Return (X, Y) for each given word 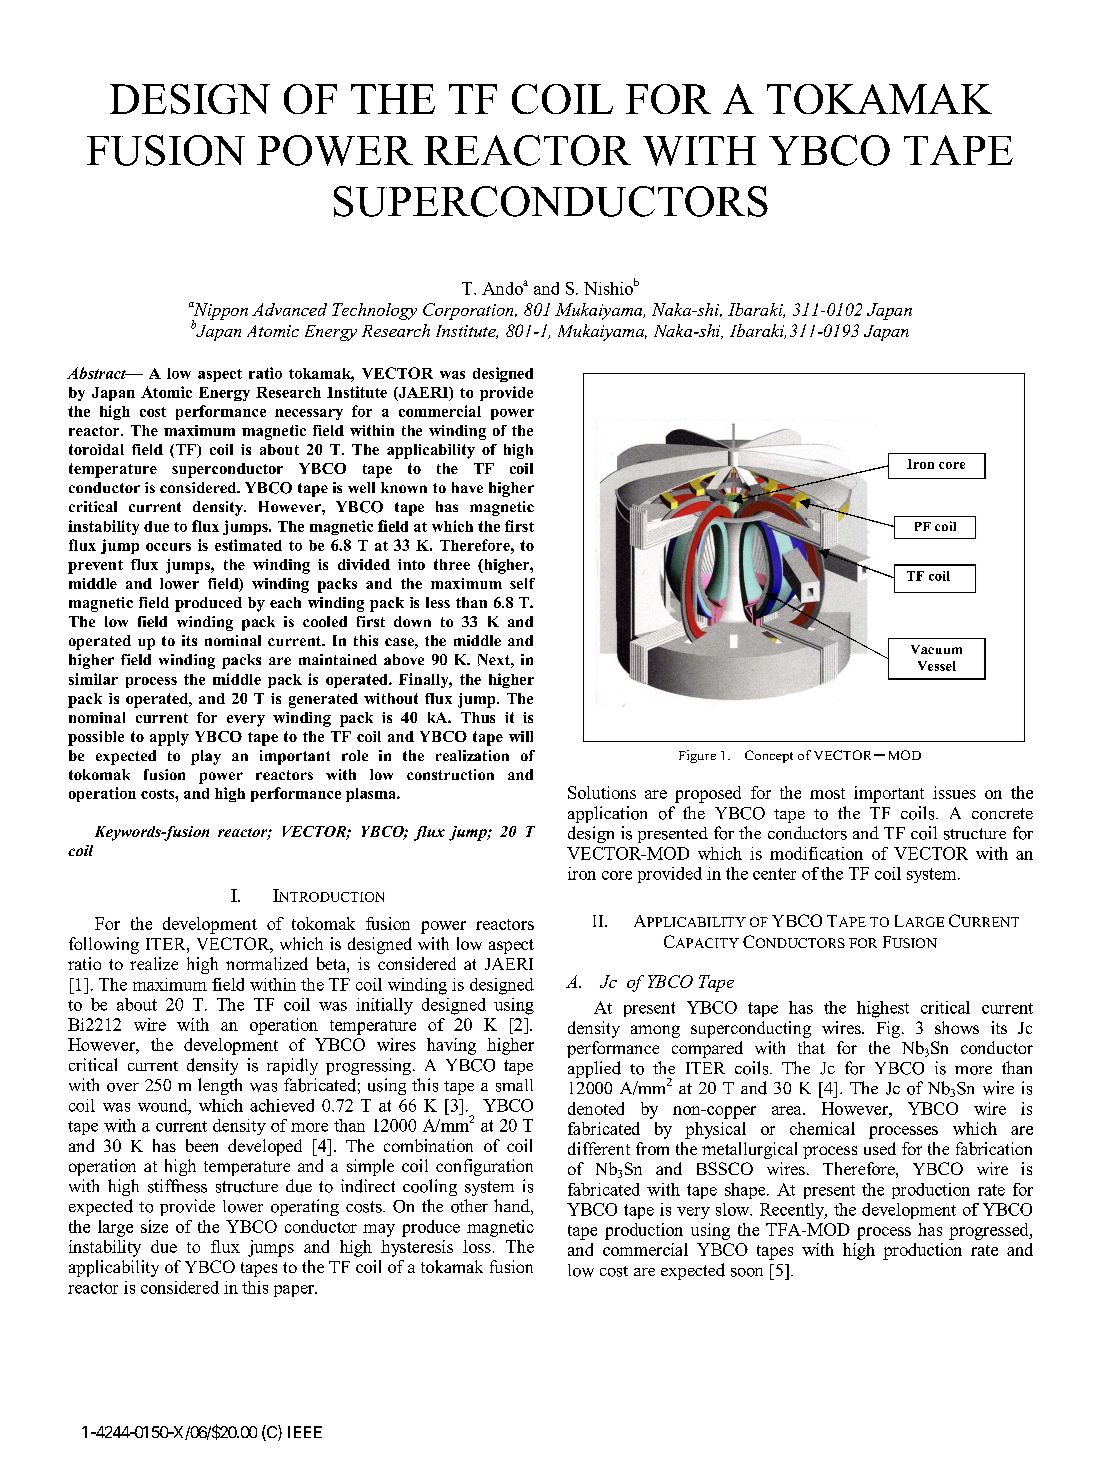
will (521, 736)
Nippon (219, 312)
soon (747, 1272)
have (467, 487)
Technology (374, 311)
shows (957, 1027)
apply (169, 738)
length (220, 1086)
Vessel (937, 666)
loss (477, 1246)
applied (594, 1069)
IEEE (305, 1432)
